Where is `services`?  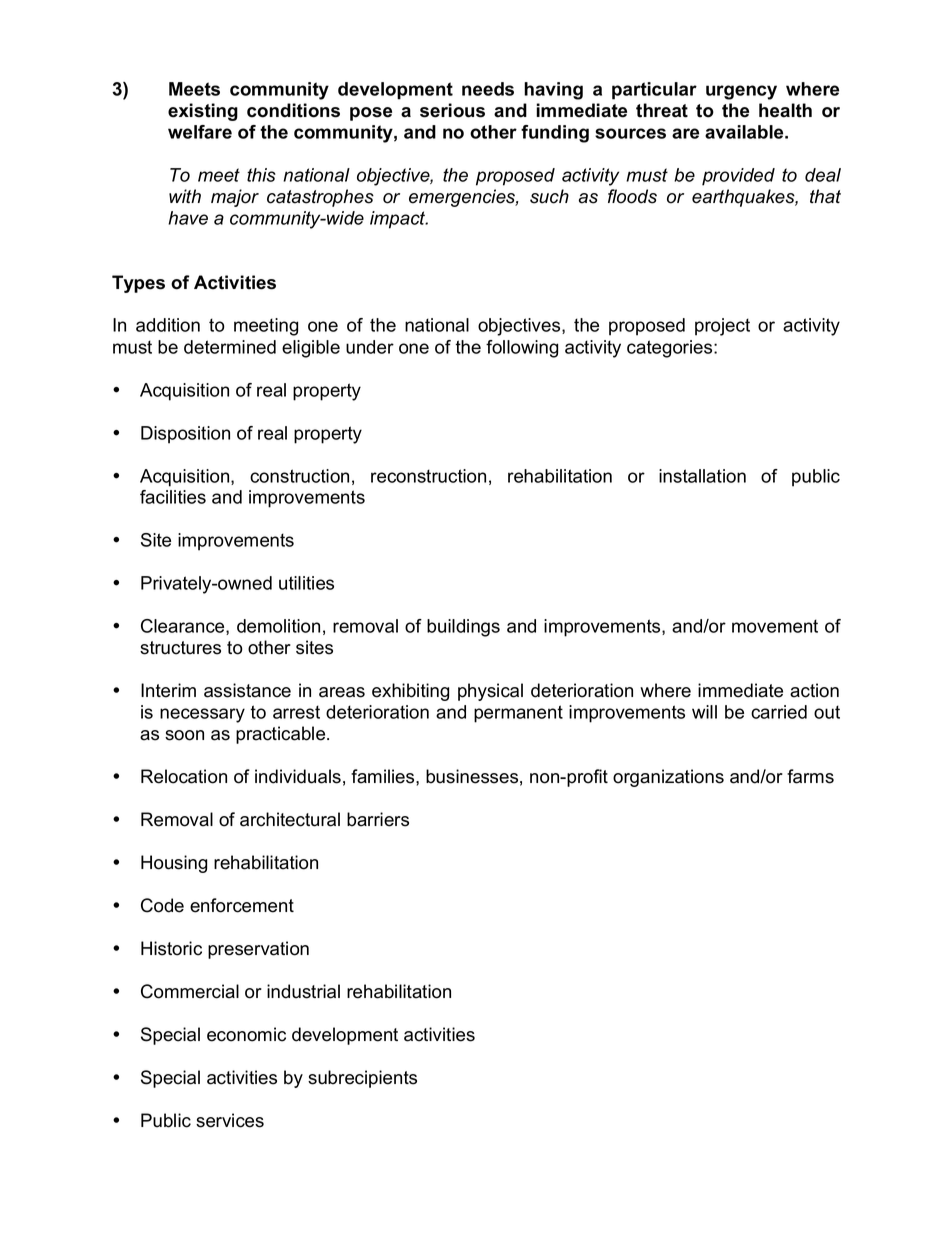 services is located at coordinates (230, 1120).
